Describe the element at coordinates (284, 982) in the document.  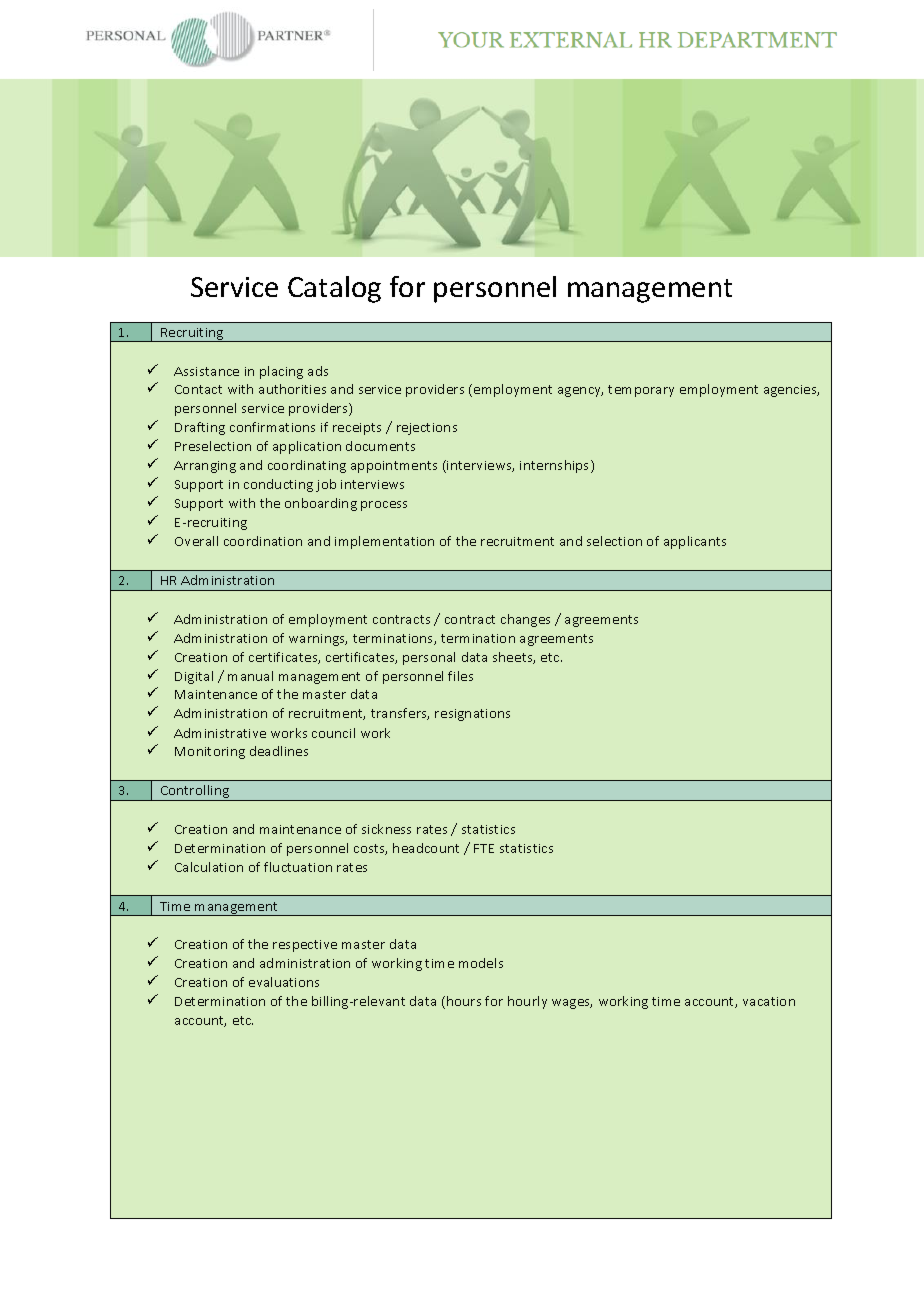
I see `evaluations` at that location.
